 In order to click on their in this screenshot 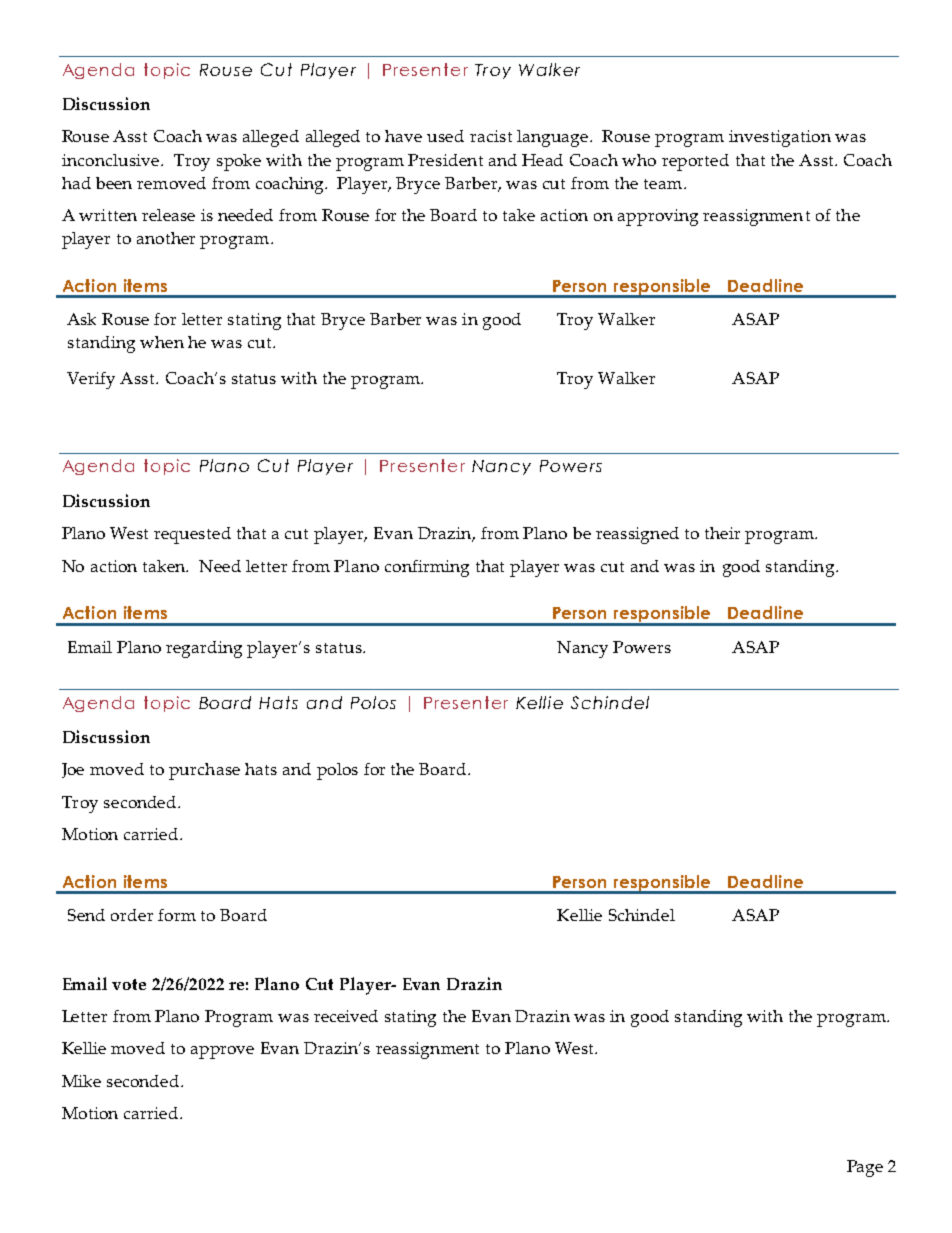, I will do `click(722, 533)`.
